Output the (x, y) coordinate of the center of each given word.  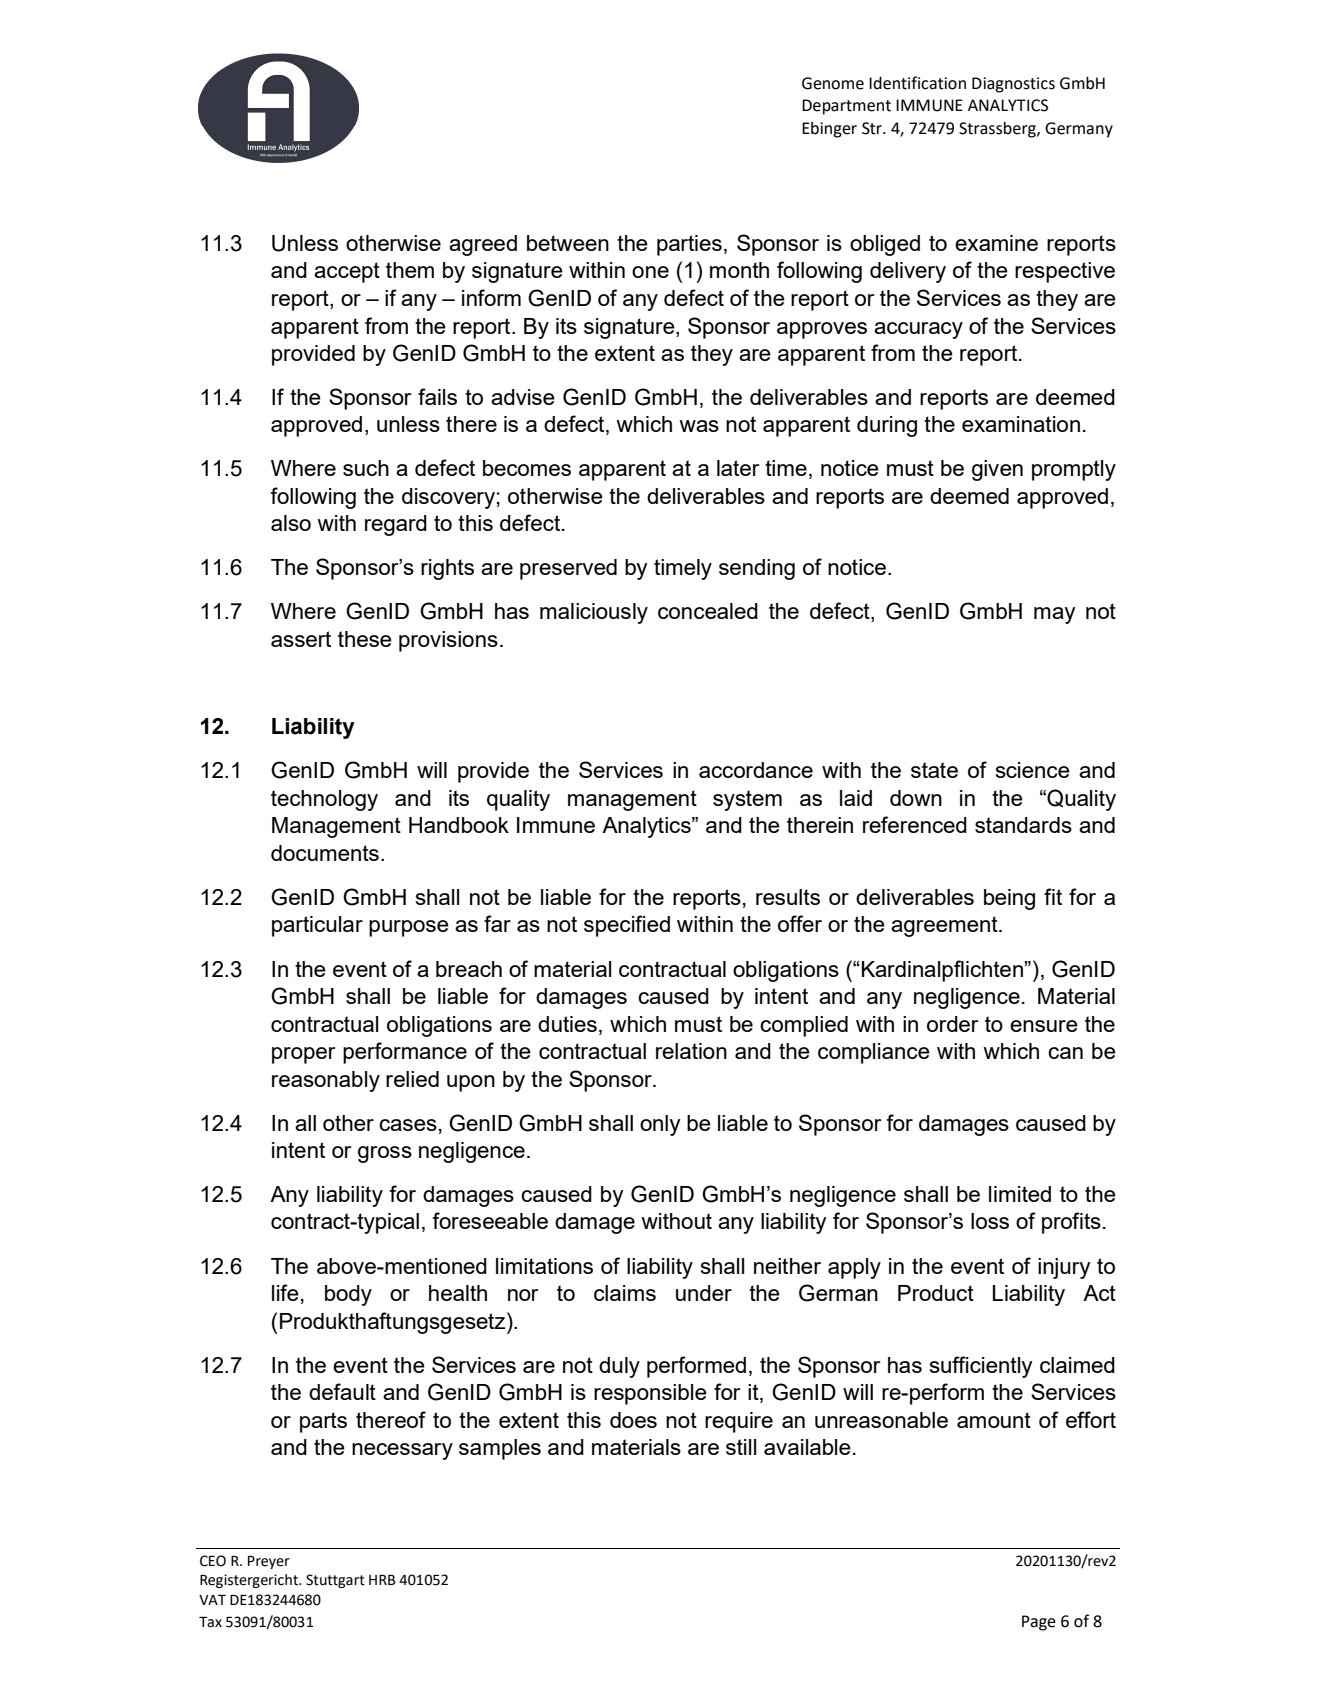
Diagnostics (1013, 85)
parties (689, 245)
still (741, 1447)
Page (1039, 1623)
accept (347, 272)
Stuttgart (335, 1581)
